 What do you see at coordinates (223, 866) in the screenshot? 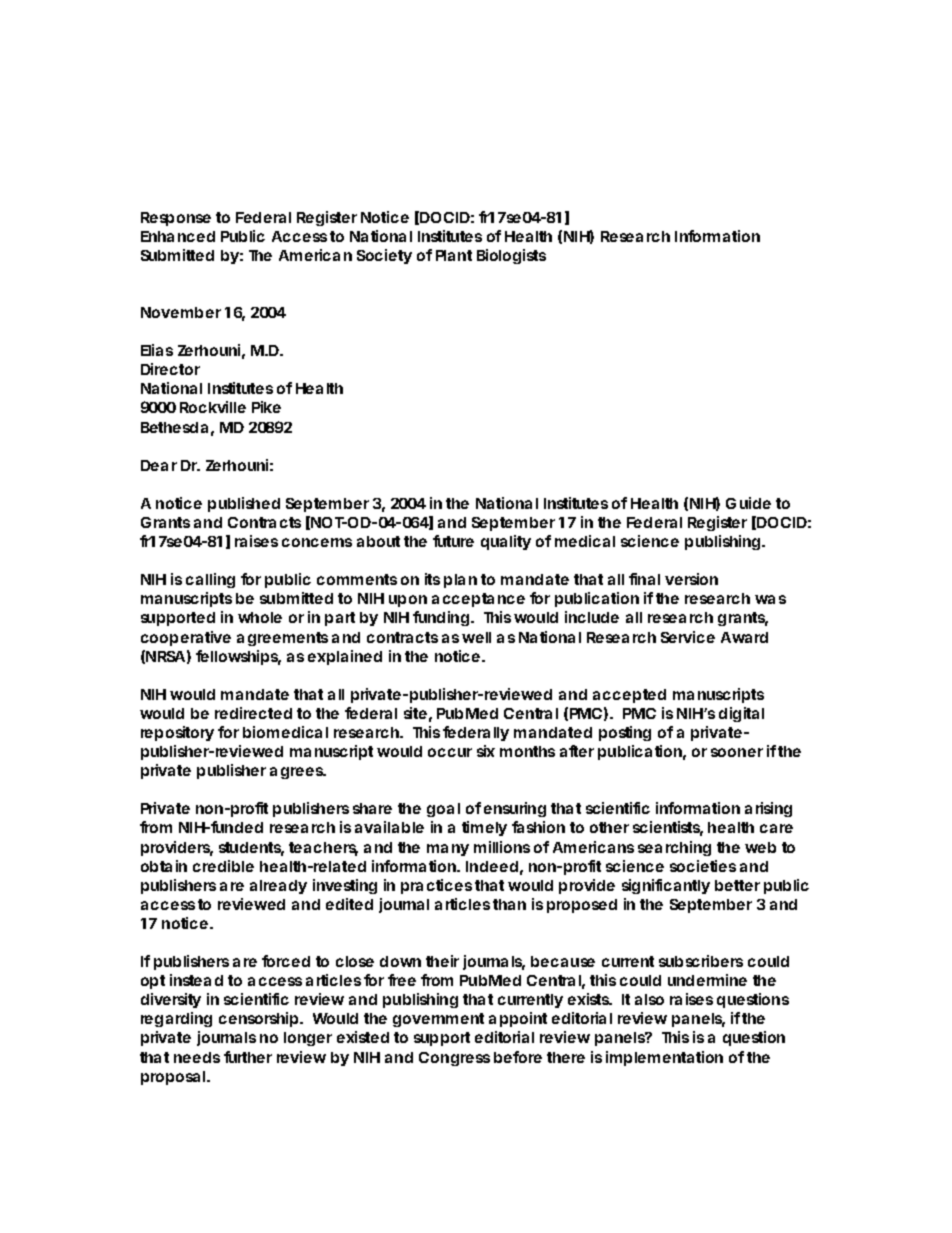
I see `credible` at bounding box center [223, 866].
